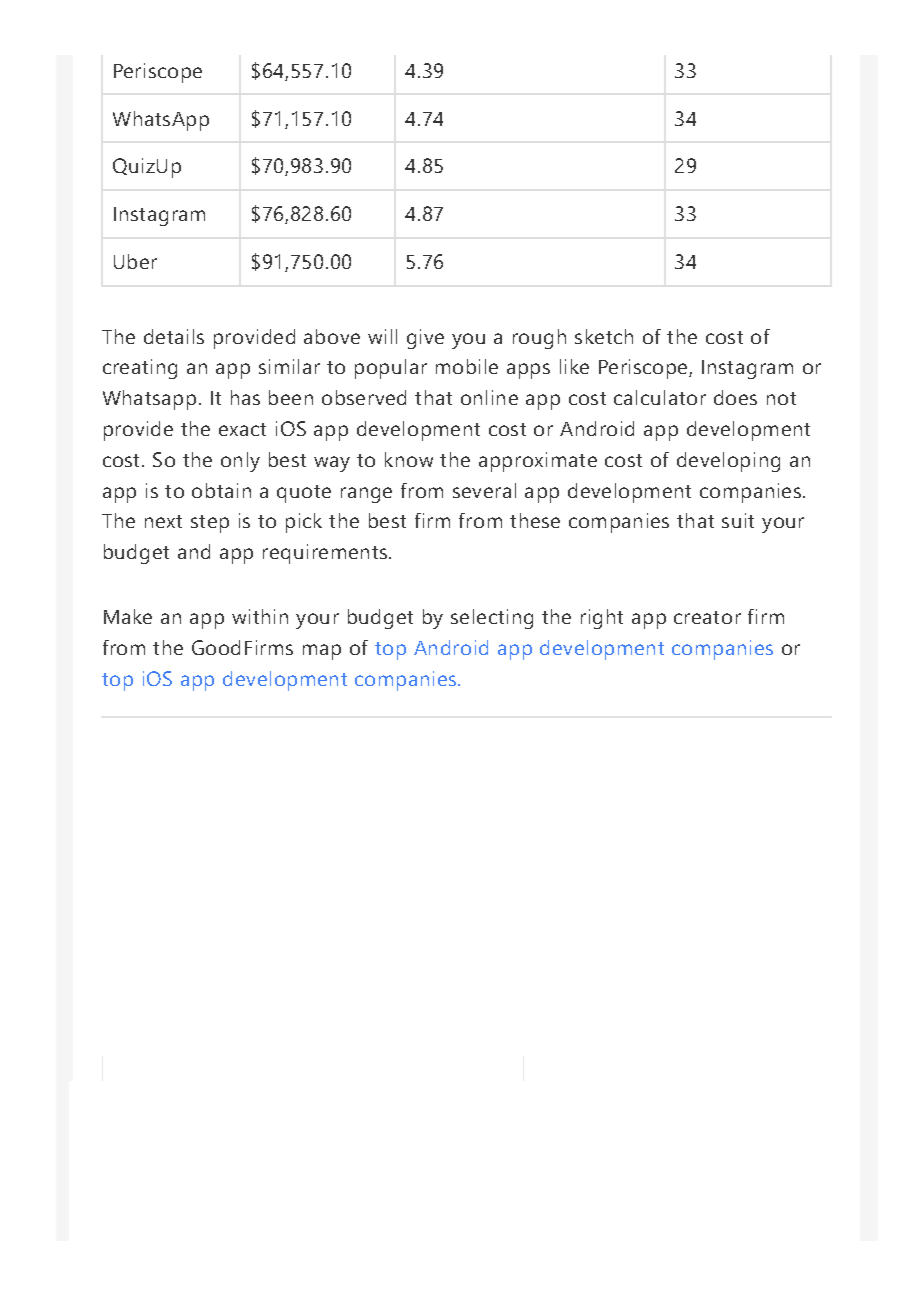 The image size is (924, 1308). What do you see at coordinates (240, 462) in the image?
I see `only` at bounding box center [240, 462].
